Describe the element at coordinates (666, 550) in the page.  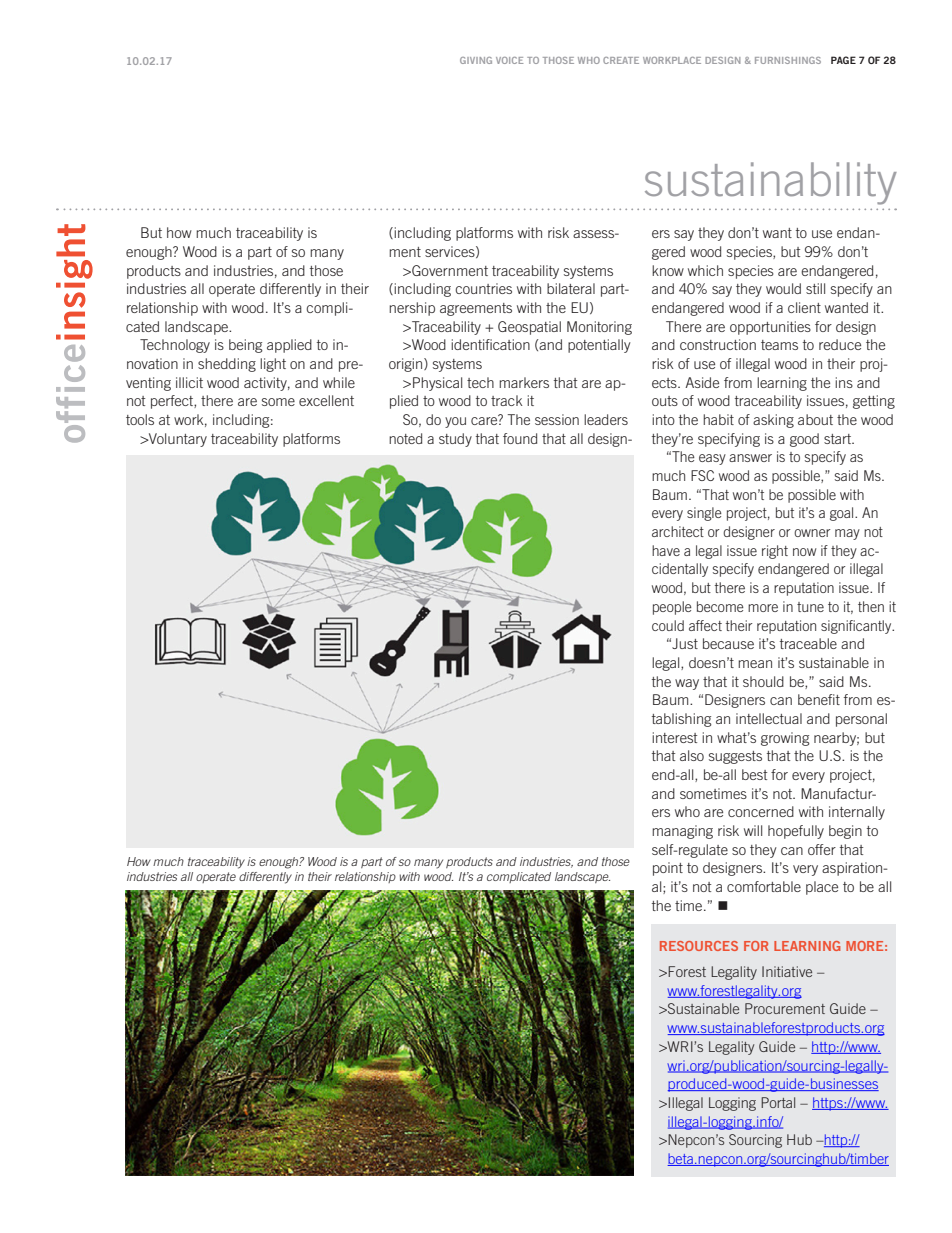
I see `have` at that location.
